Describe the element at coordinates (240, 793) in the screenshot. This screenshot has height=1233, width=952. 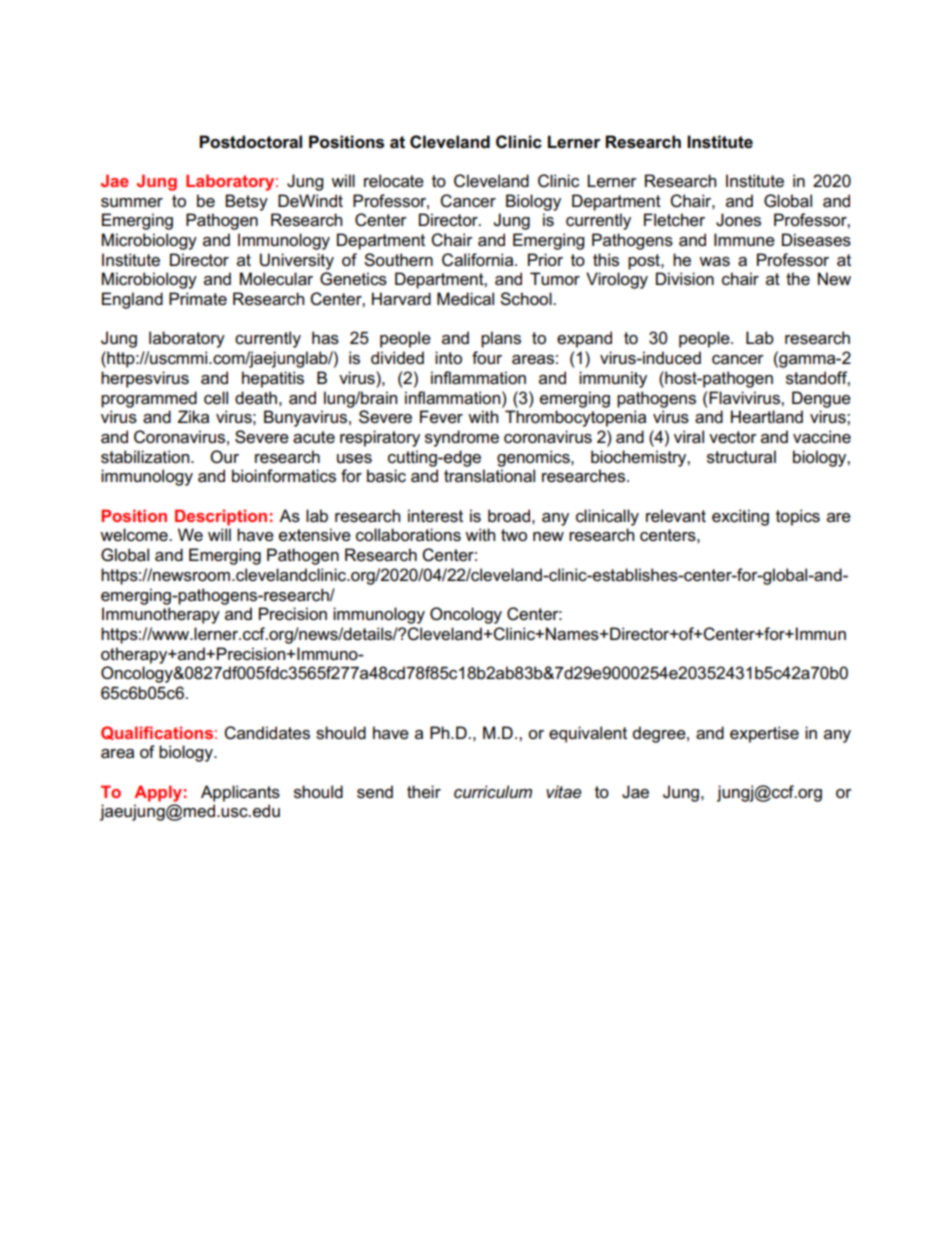
I see `Applicants` at that location.
